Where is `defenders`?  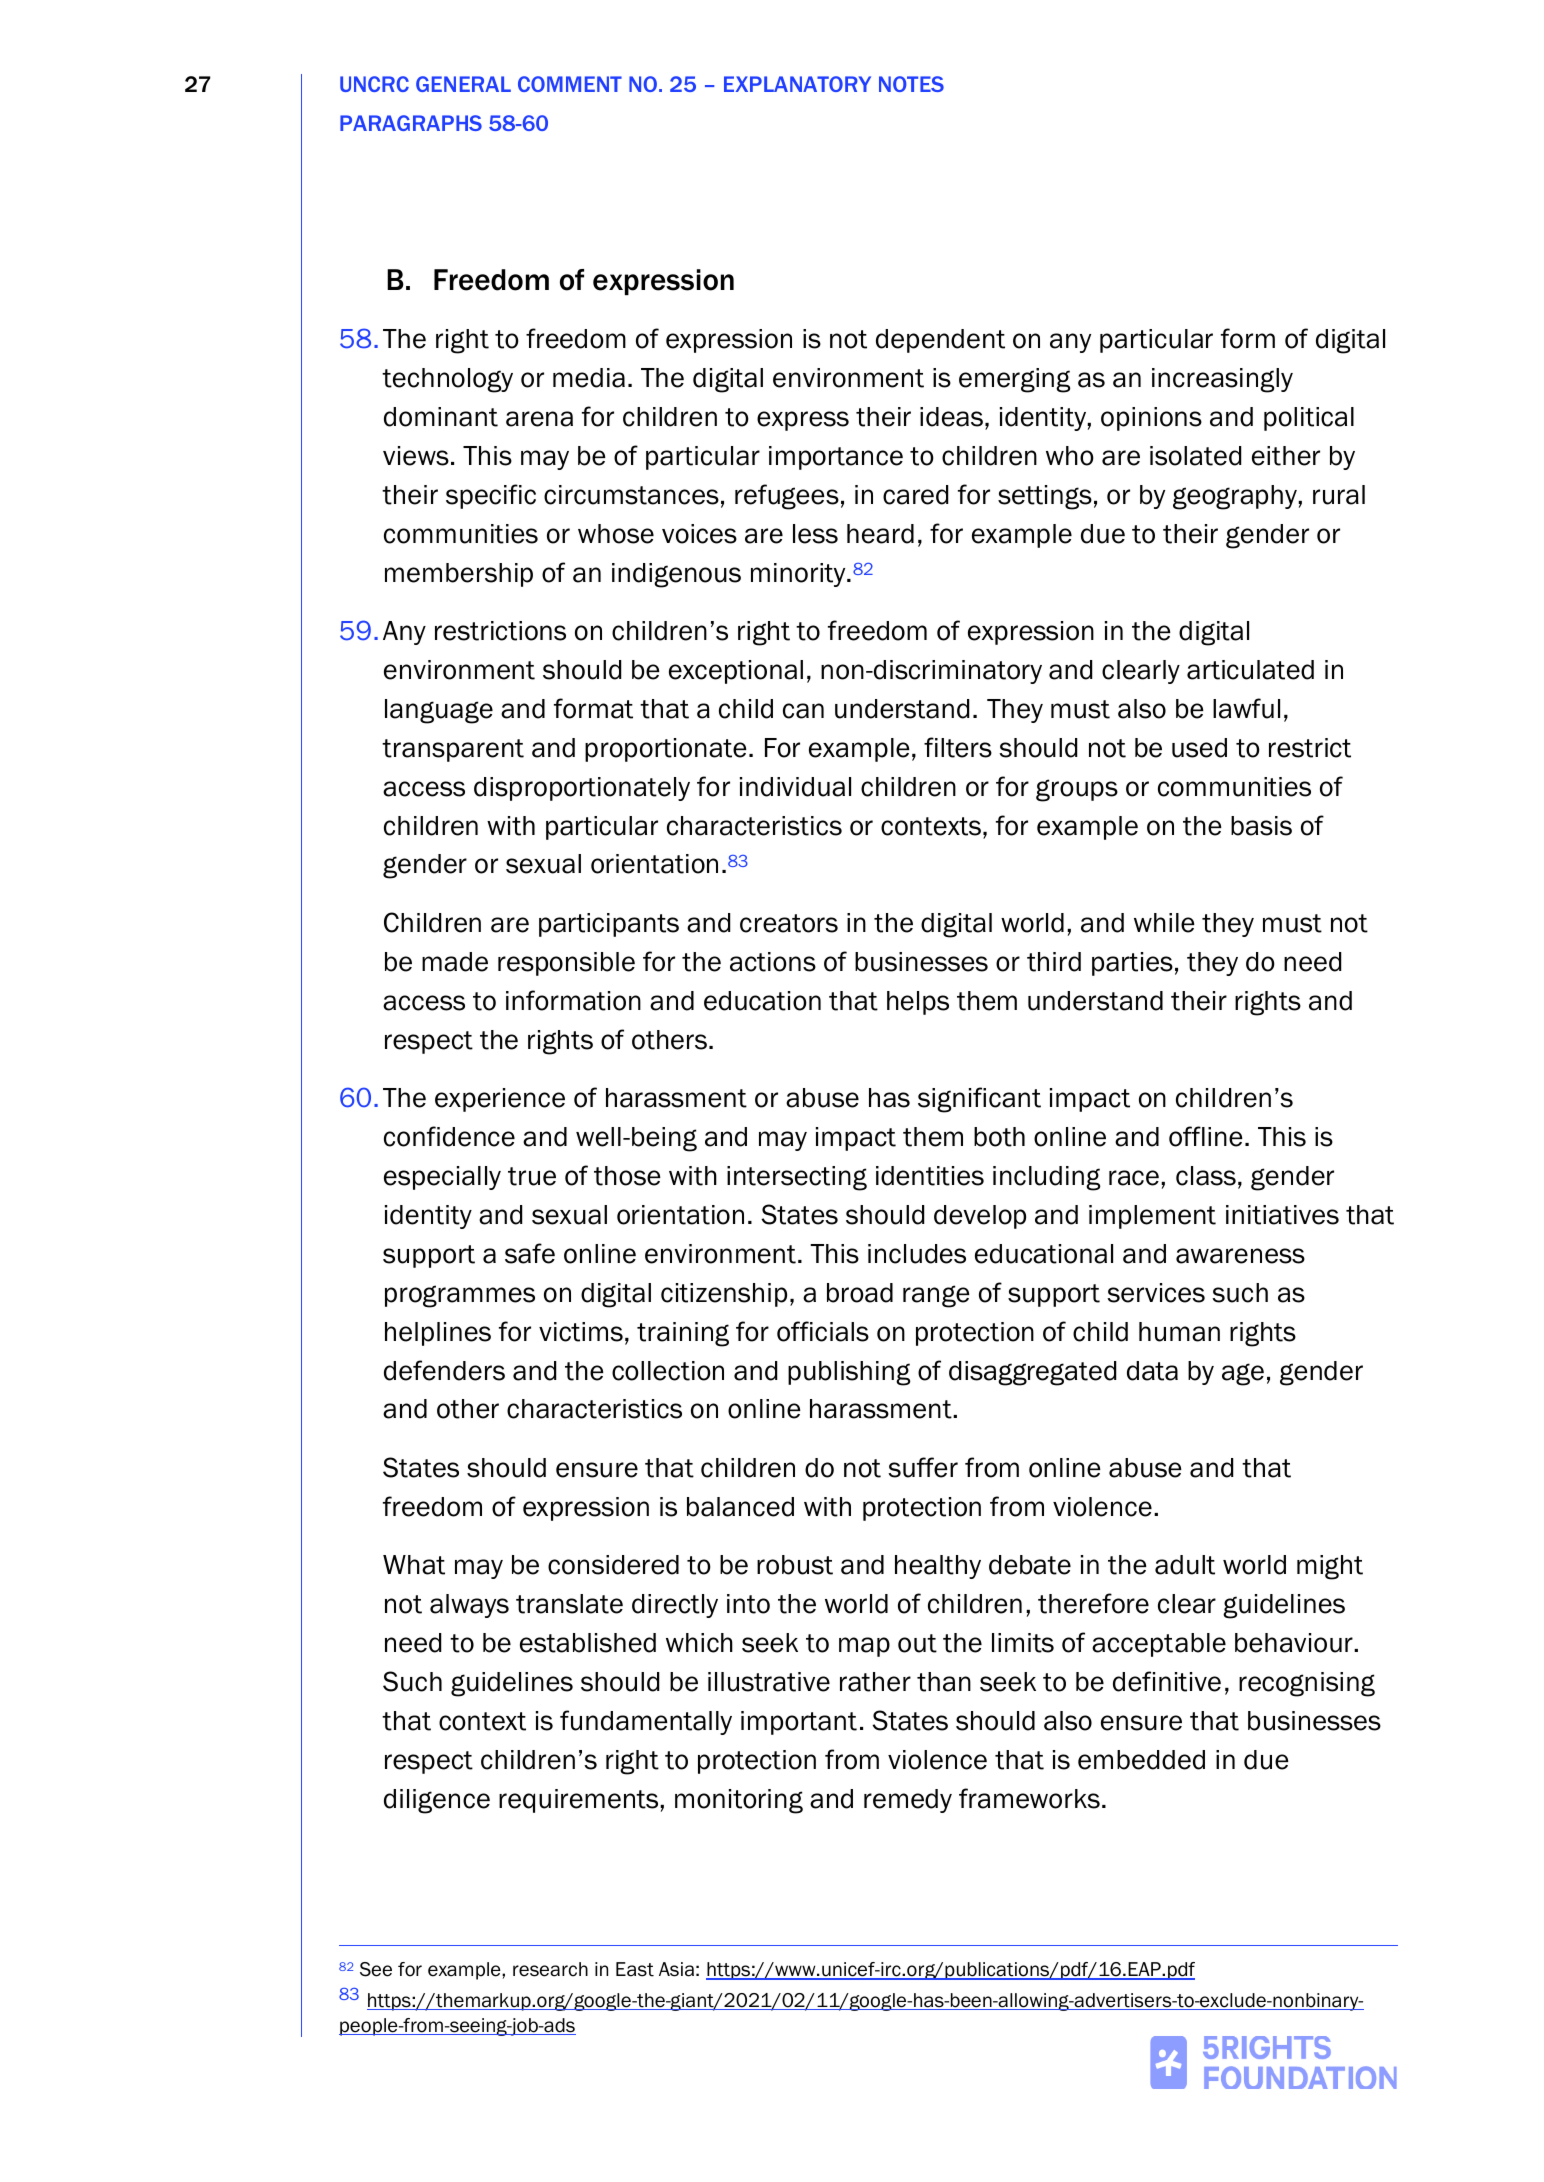
defenders is located at coordinates (444, 1370).
